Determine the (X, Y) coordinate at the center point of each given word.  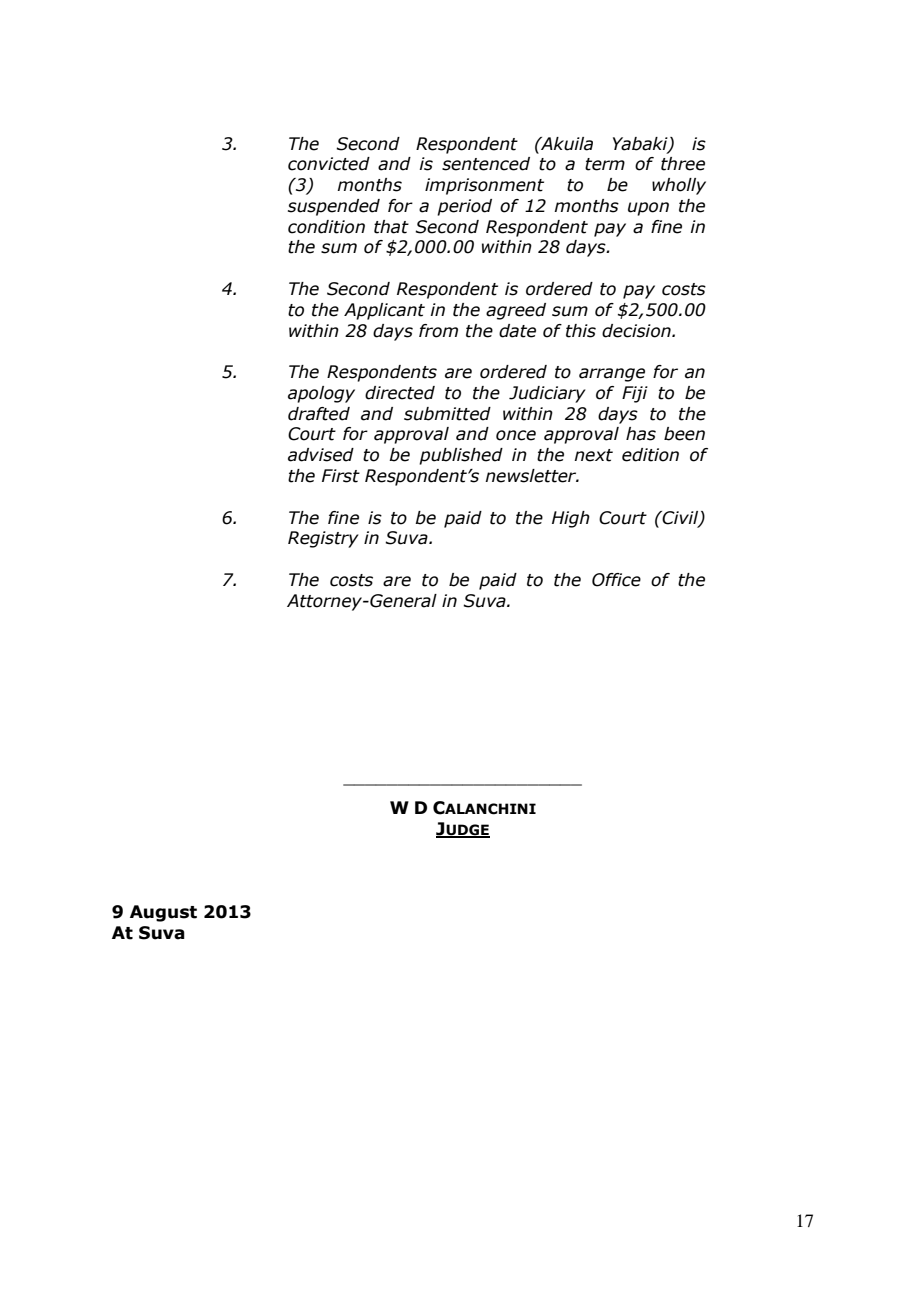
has (641, 434)
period (464, 207)
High (571, 519)
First (341, 476)
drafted (319, 414)
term (605, 164)
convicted (329, 164)
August (163, 913)
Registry (323, 539)
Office (616, 580)
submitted (447, 414)
